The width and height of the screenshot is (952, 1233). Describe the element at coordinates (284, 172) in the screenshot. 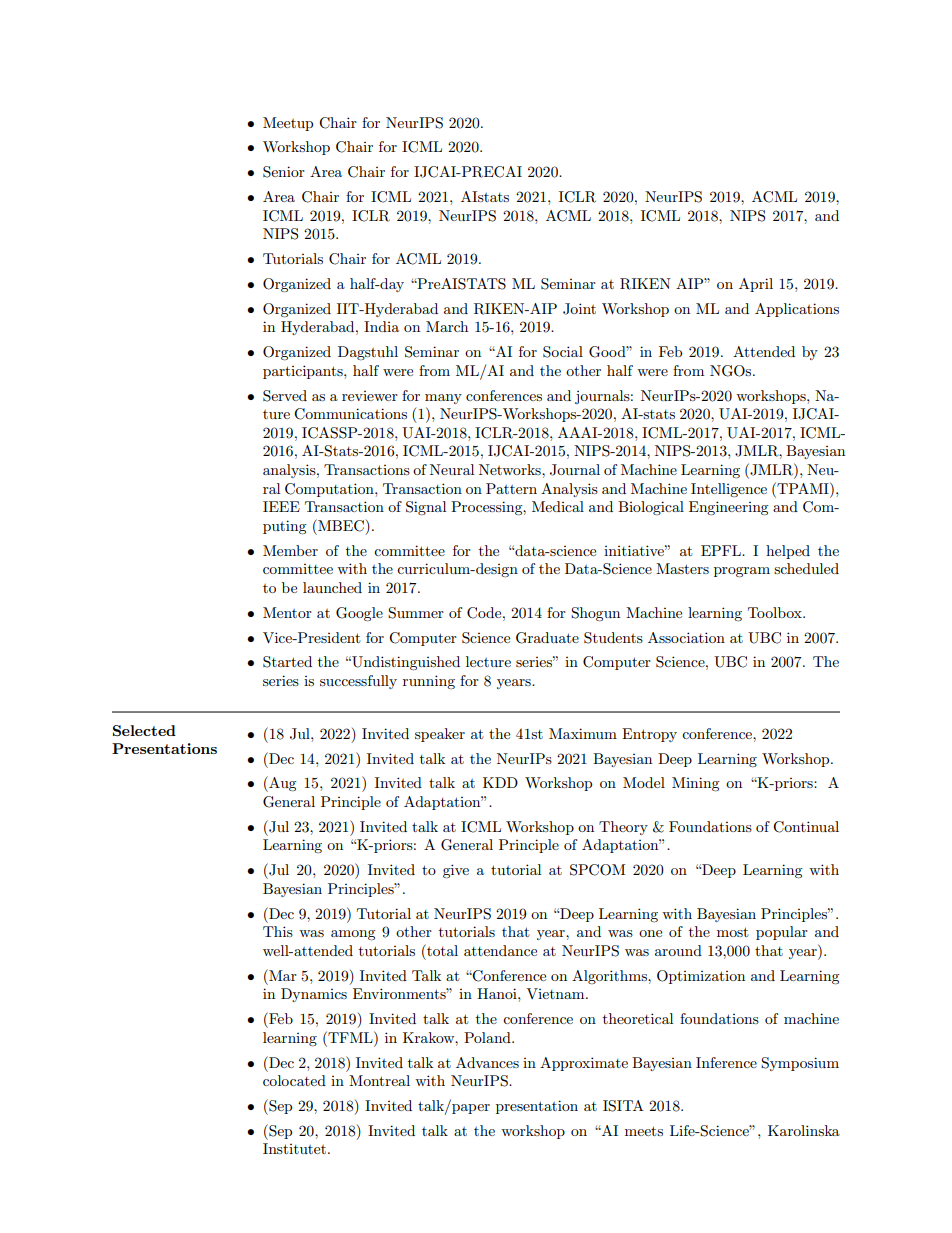

I see `Senior` at that location.
